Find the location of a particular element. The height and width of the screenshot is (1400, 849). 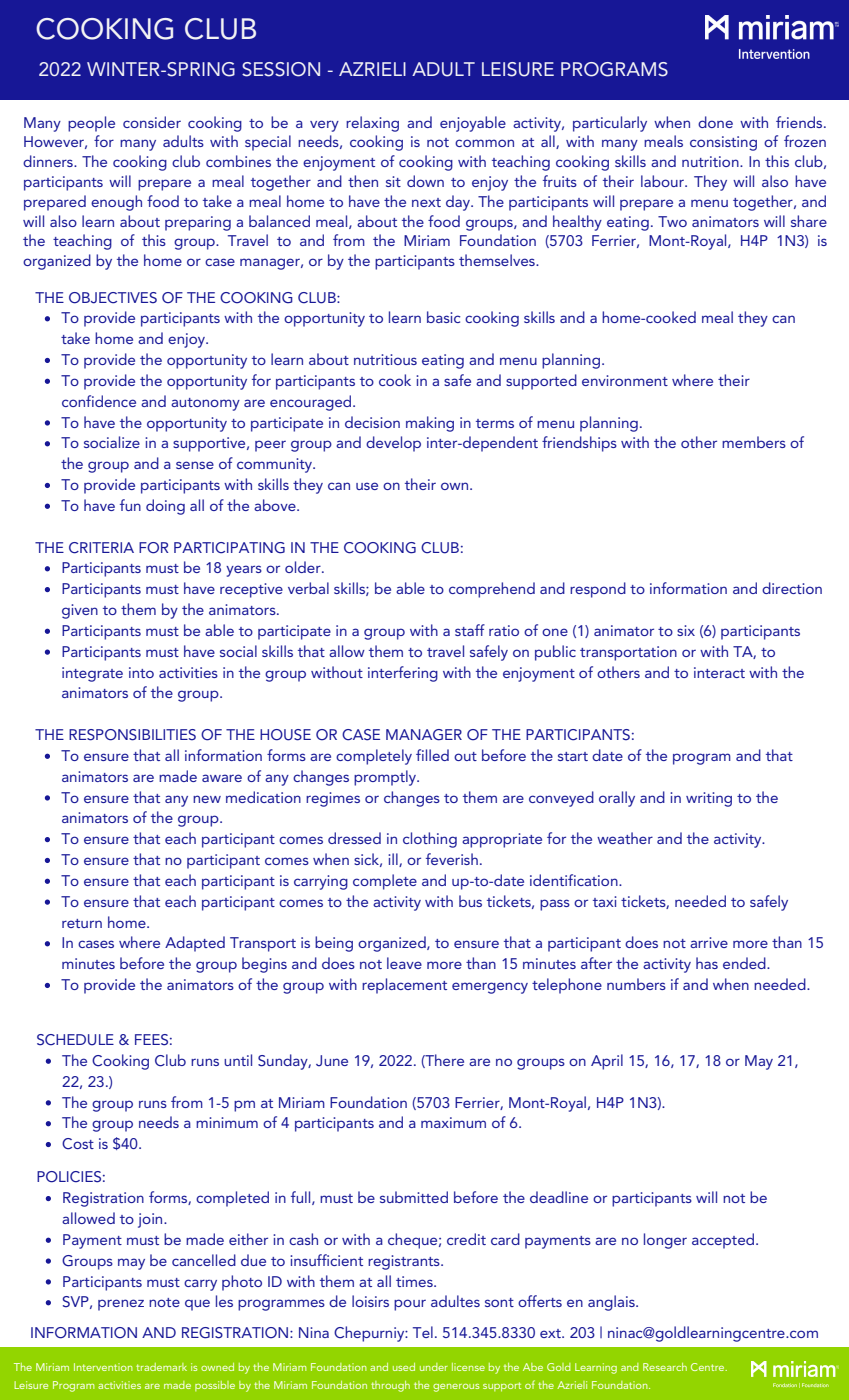

consider is located at coordinates (152, 122).
